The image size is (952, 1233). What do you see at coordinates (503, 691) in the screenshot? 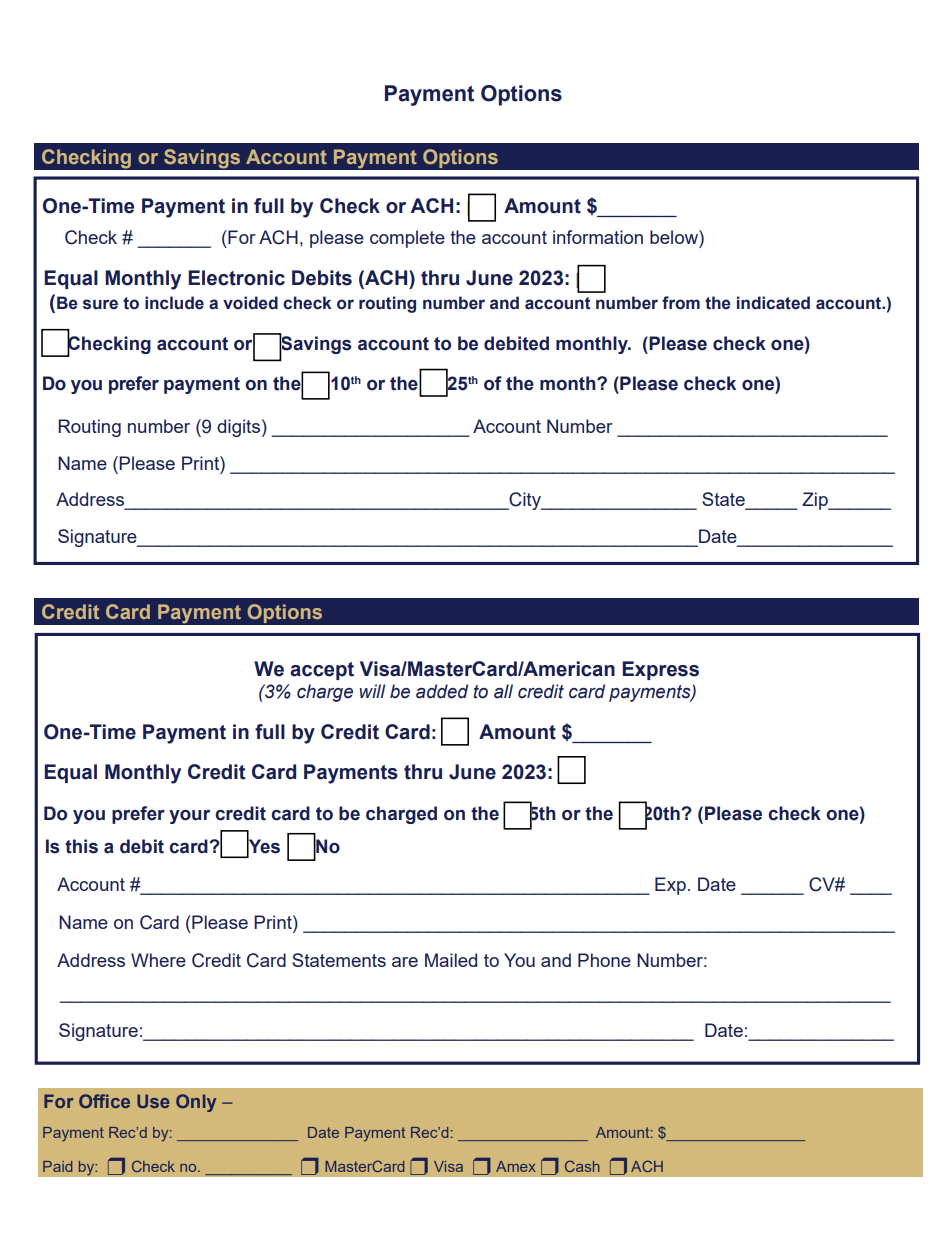
I see `all` at bounding box center [503, 691].
